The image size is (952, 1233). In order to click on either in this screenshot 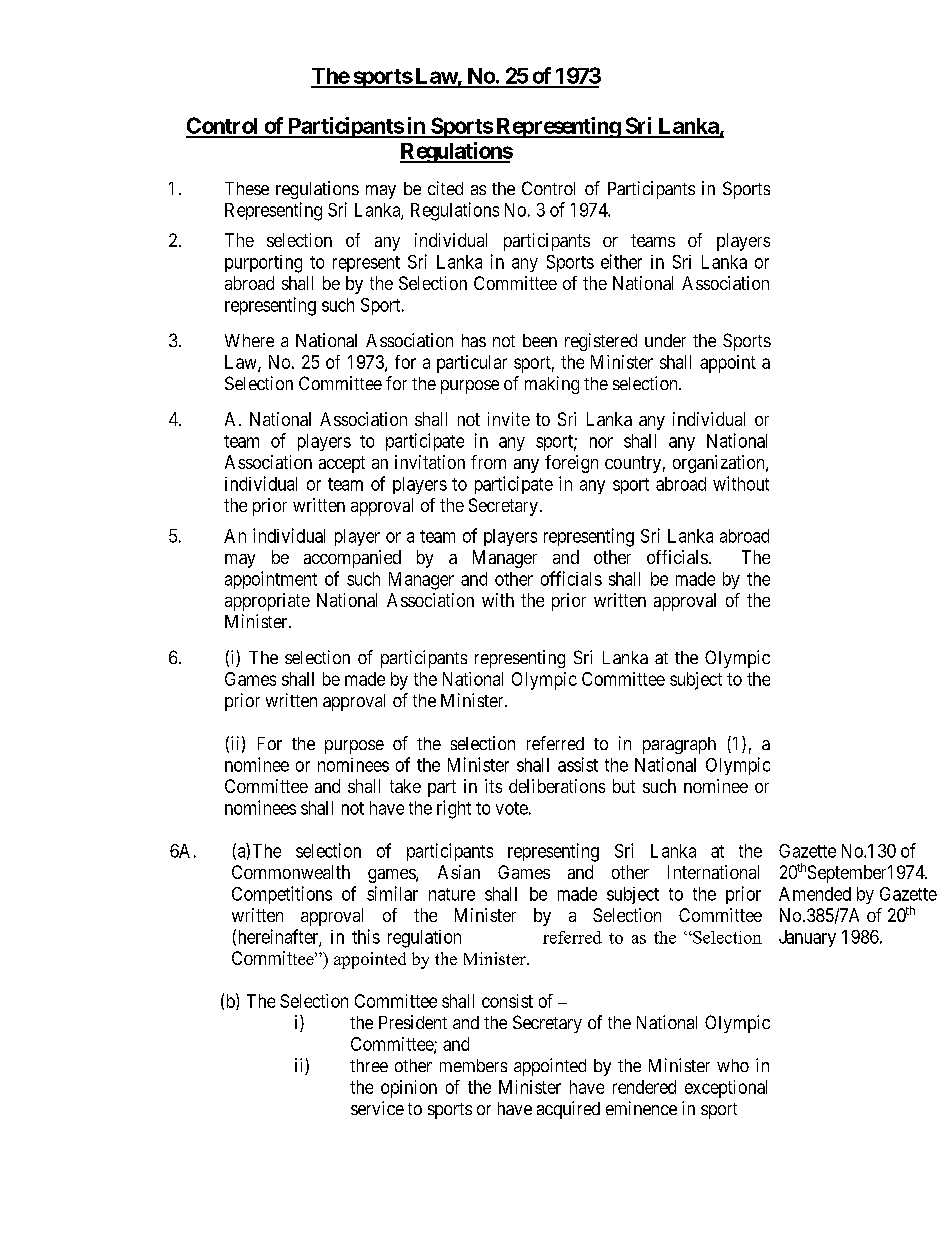, I will do `click(621, 261)`.
